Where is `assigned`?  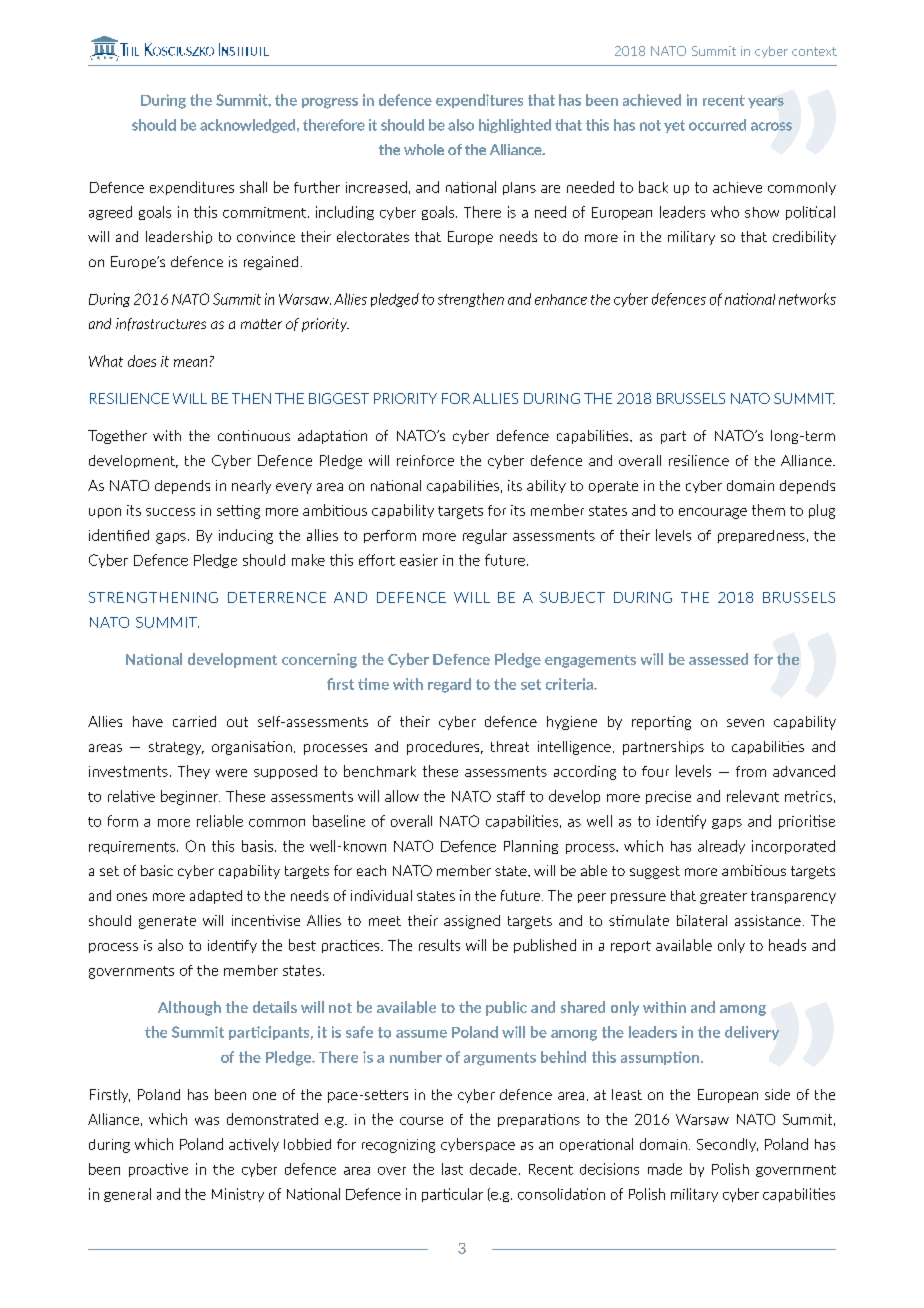 assigned is located at coordinates (472, 922).
